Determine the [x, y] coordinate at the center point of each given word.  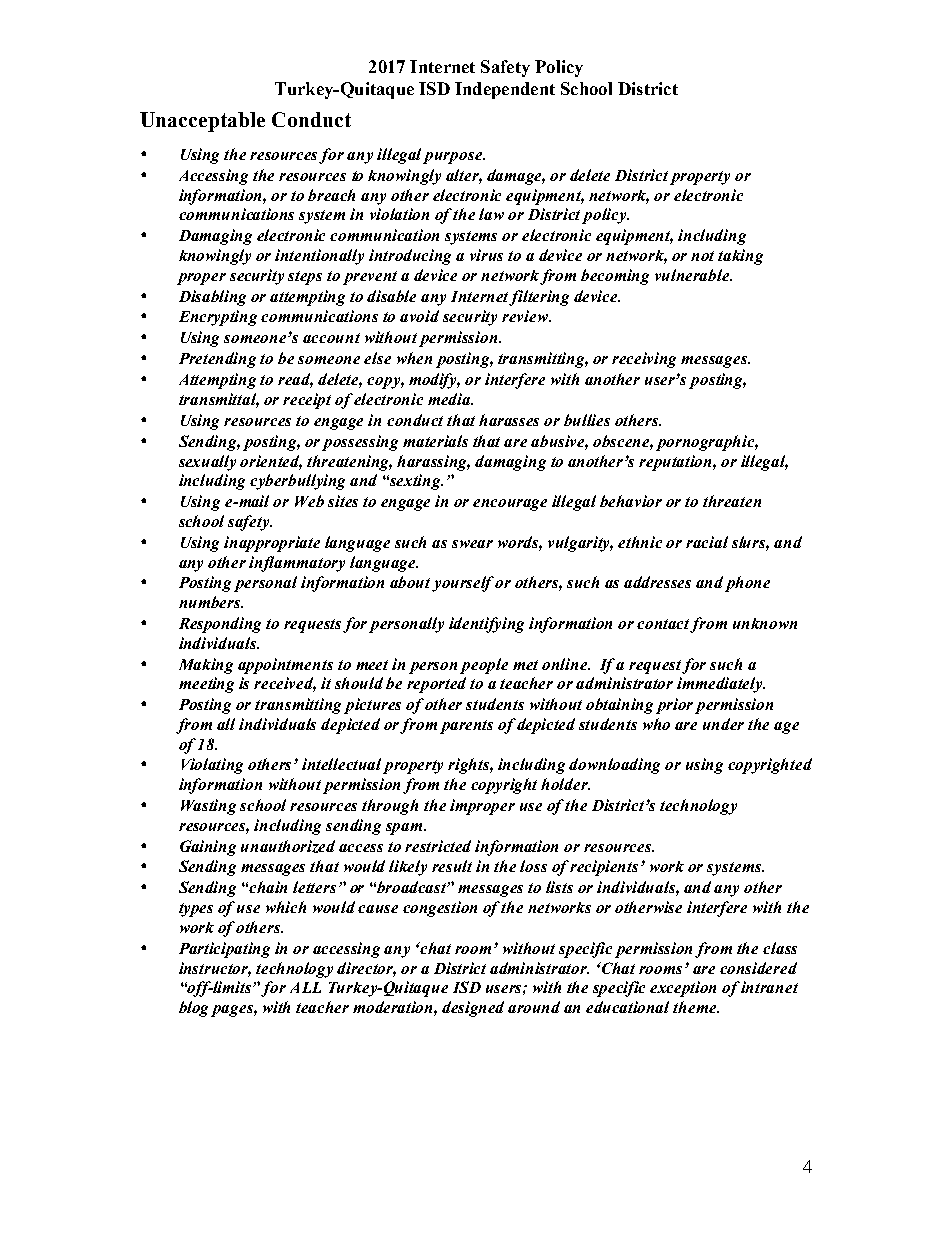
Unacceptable [202, 122]
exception [683, 989]
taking [740, 257]
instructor [215, 969]
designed [473, 1009]
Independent [505, 90]
